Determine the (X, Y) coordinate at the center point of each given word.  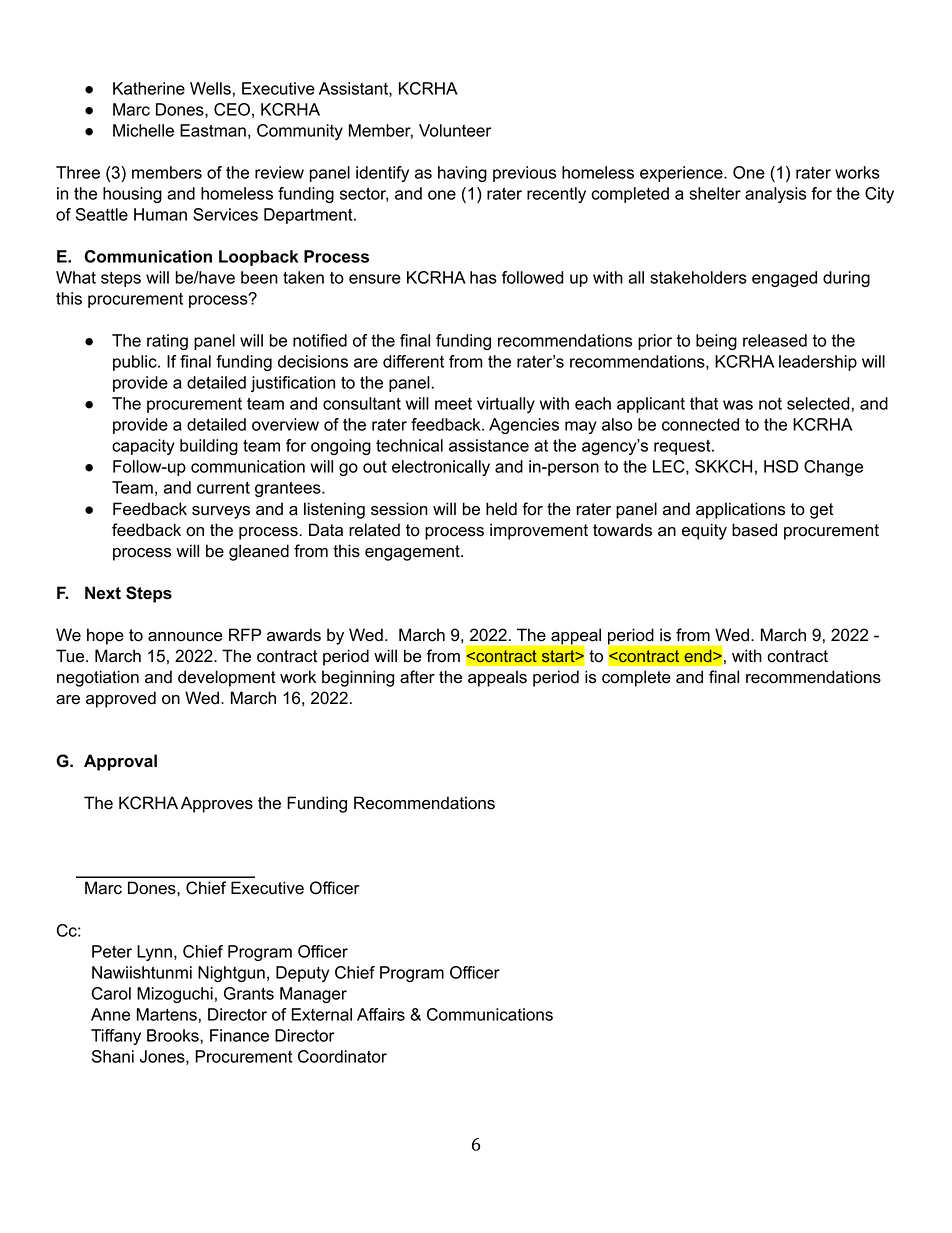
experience (682, 174)
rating (167, 342)
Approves (217, 804)
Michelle (143, 130)
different (413, 361)
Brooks (174, 1035)
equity (704, 531)
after (417, 677)
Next (103, 593)
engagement (413, 553)
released (775, 340)
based (754, 530)
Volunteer (455, 130)
